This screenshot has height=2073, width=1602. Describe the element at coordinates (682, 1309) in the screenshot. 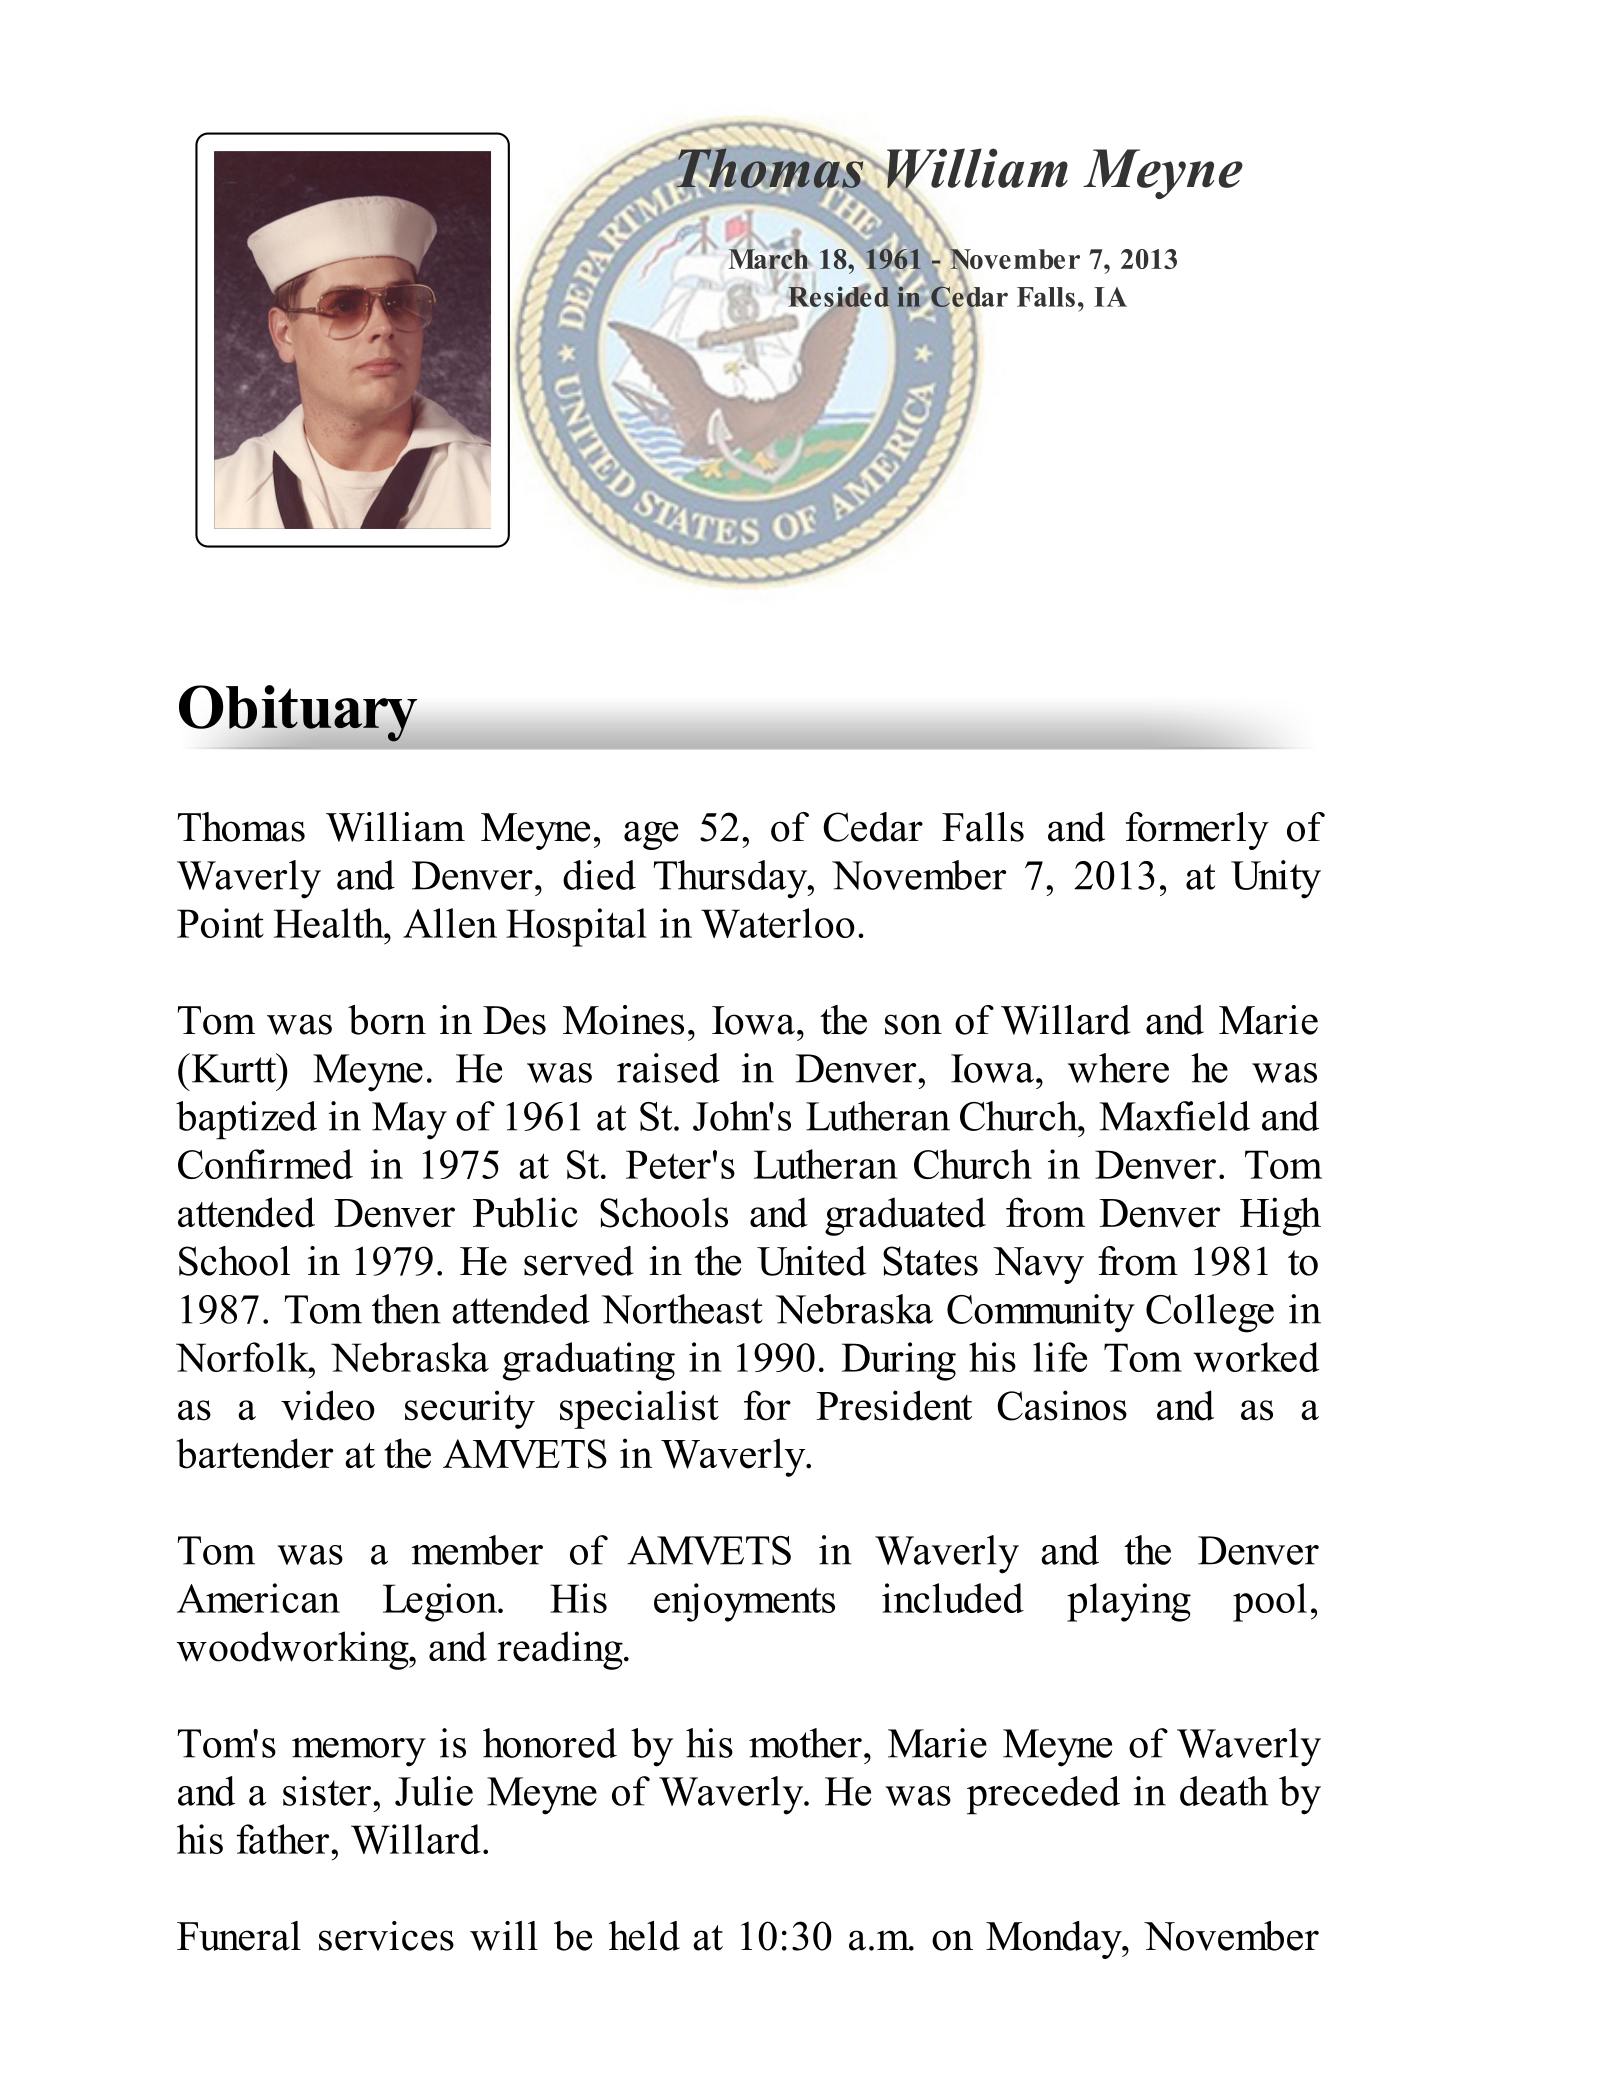

I see `Northeast` at that location.
